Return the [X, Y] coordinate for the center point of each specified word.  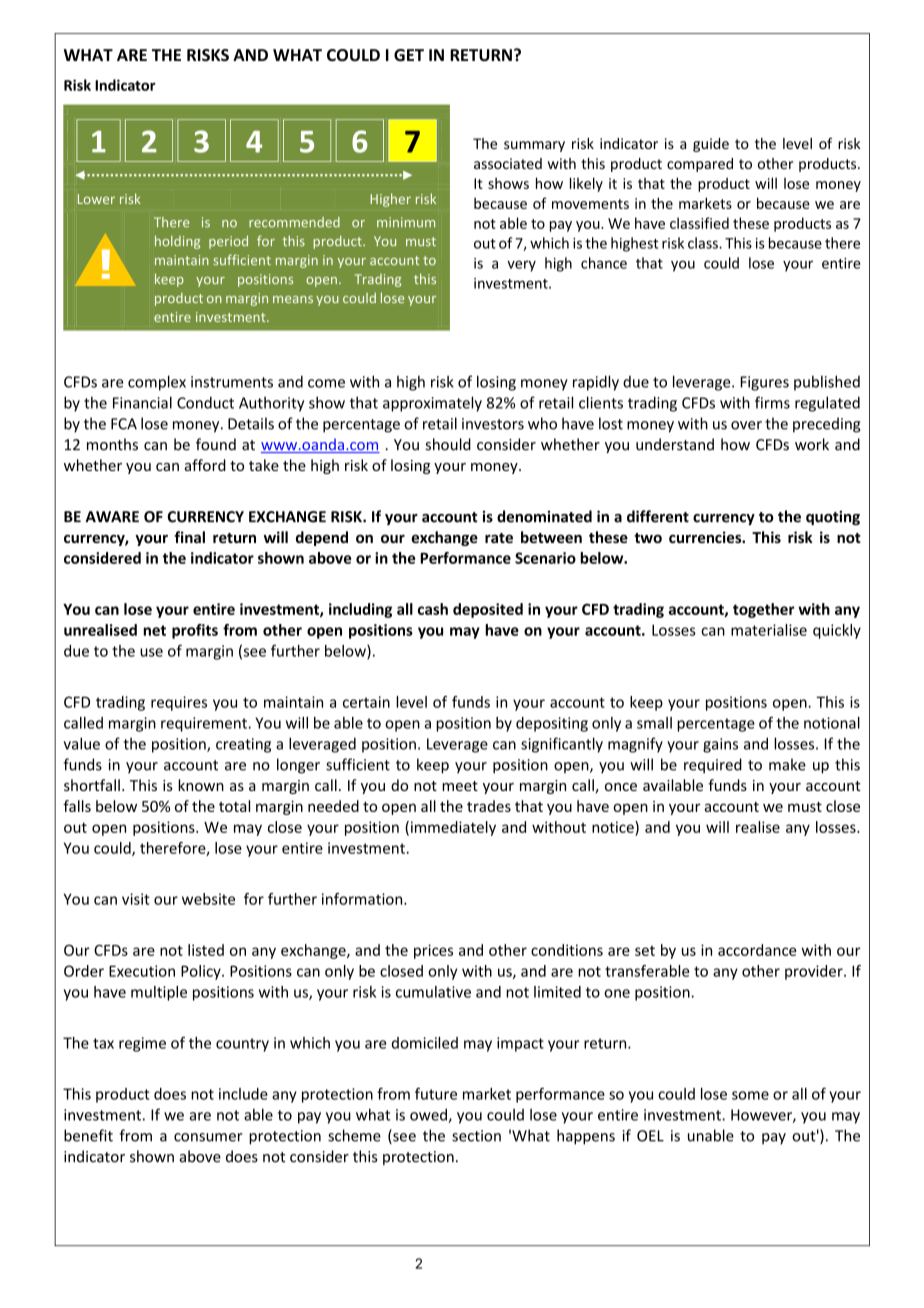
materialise [769, 630]
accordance [757, 950]
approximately [432, 404]
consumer [208, 1137]
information [363, 899]
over [746, 425]
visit [136, 899]
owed [429, 1115]
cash [433, 609]
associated [508, 163]
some [750, 1095]
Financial [142, 402]
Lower [96, 199]
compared [700, 165]
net [154, 630]
